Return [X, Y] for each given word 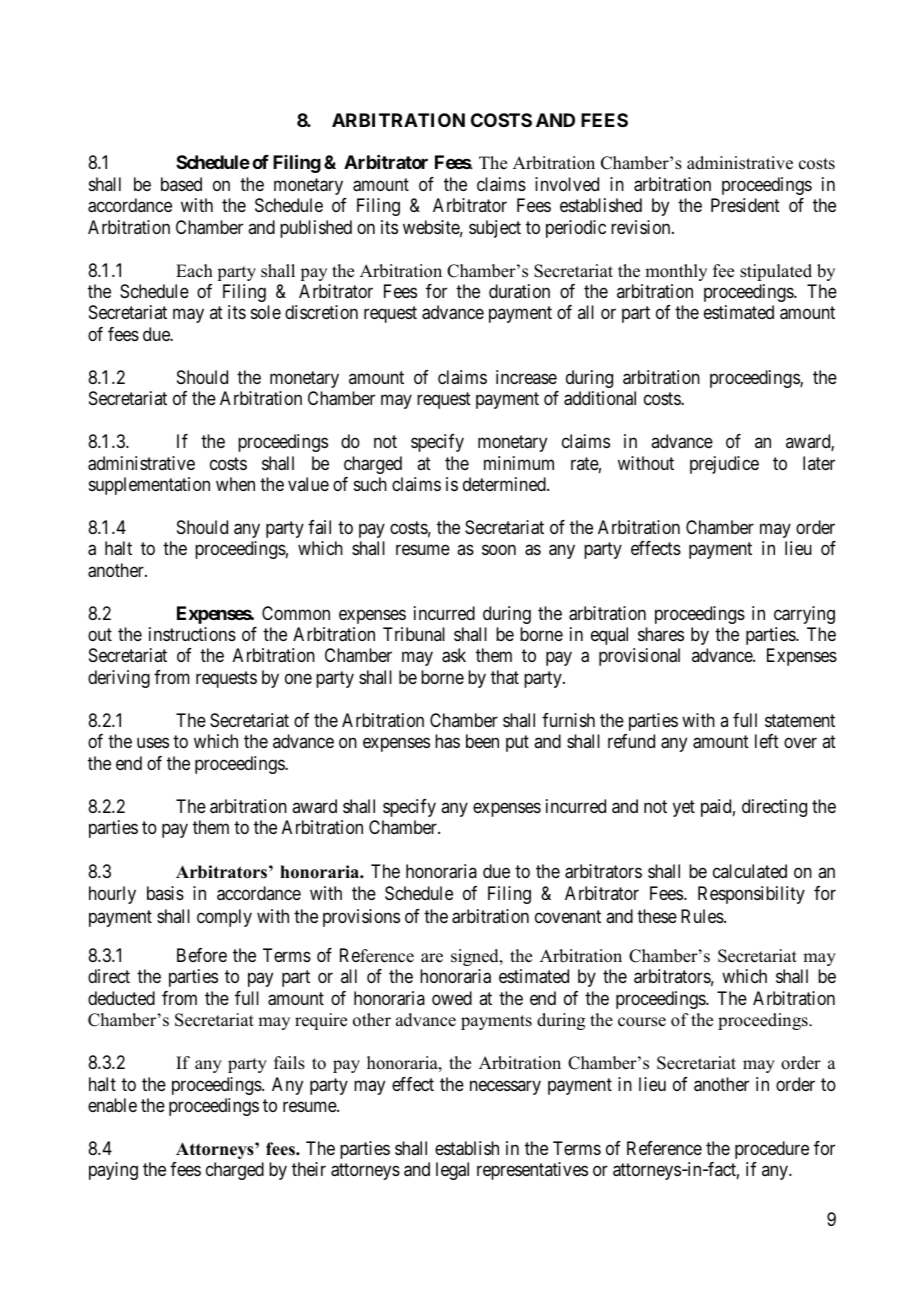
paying [113, 1171]
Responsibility [751, 895]
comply [224, 918]
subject [495, 229]
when [235, 484]
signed [476, 957]
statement [800, 720]
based [181, 184]
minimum [519, 463]
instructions [192, 634]
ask [454, 655]
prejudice [724, 465]
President [745, 205]
